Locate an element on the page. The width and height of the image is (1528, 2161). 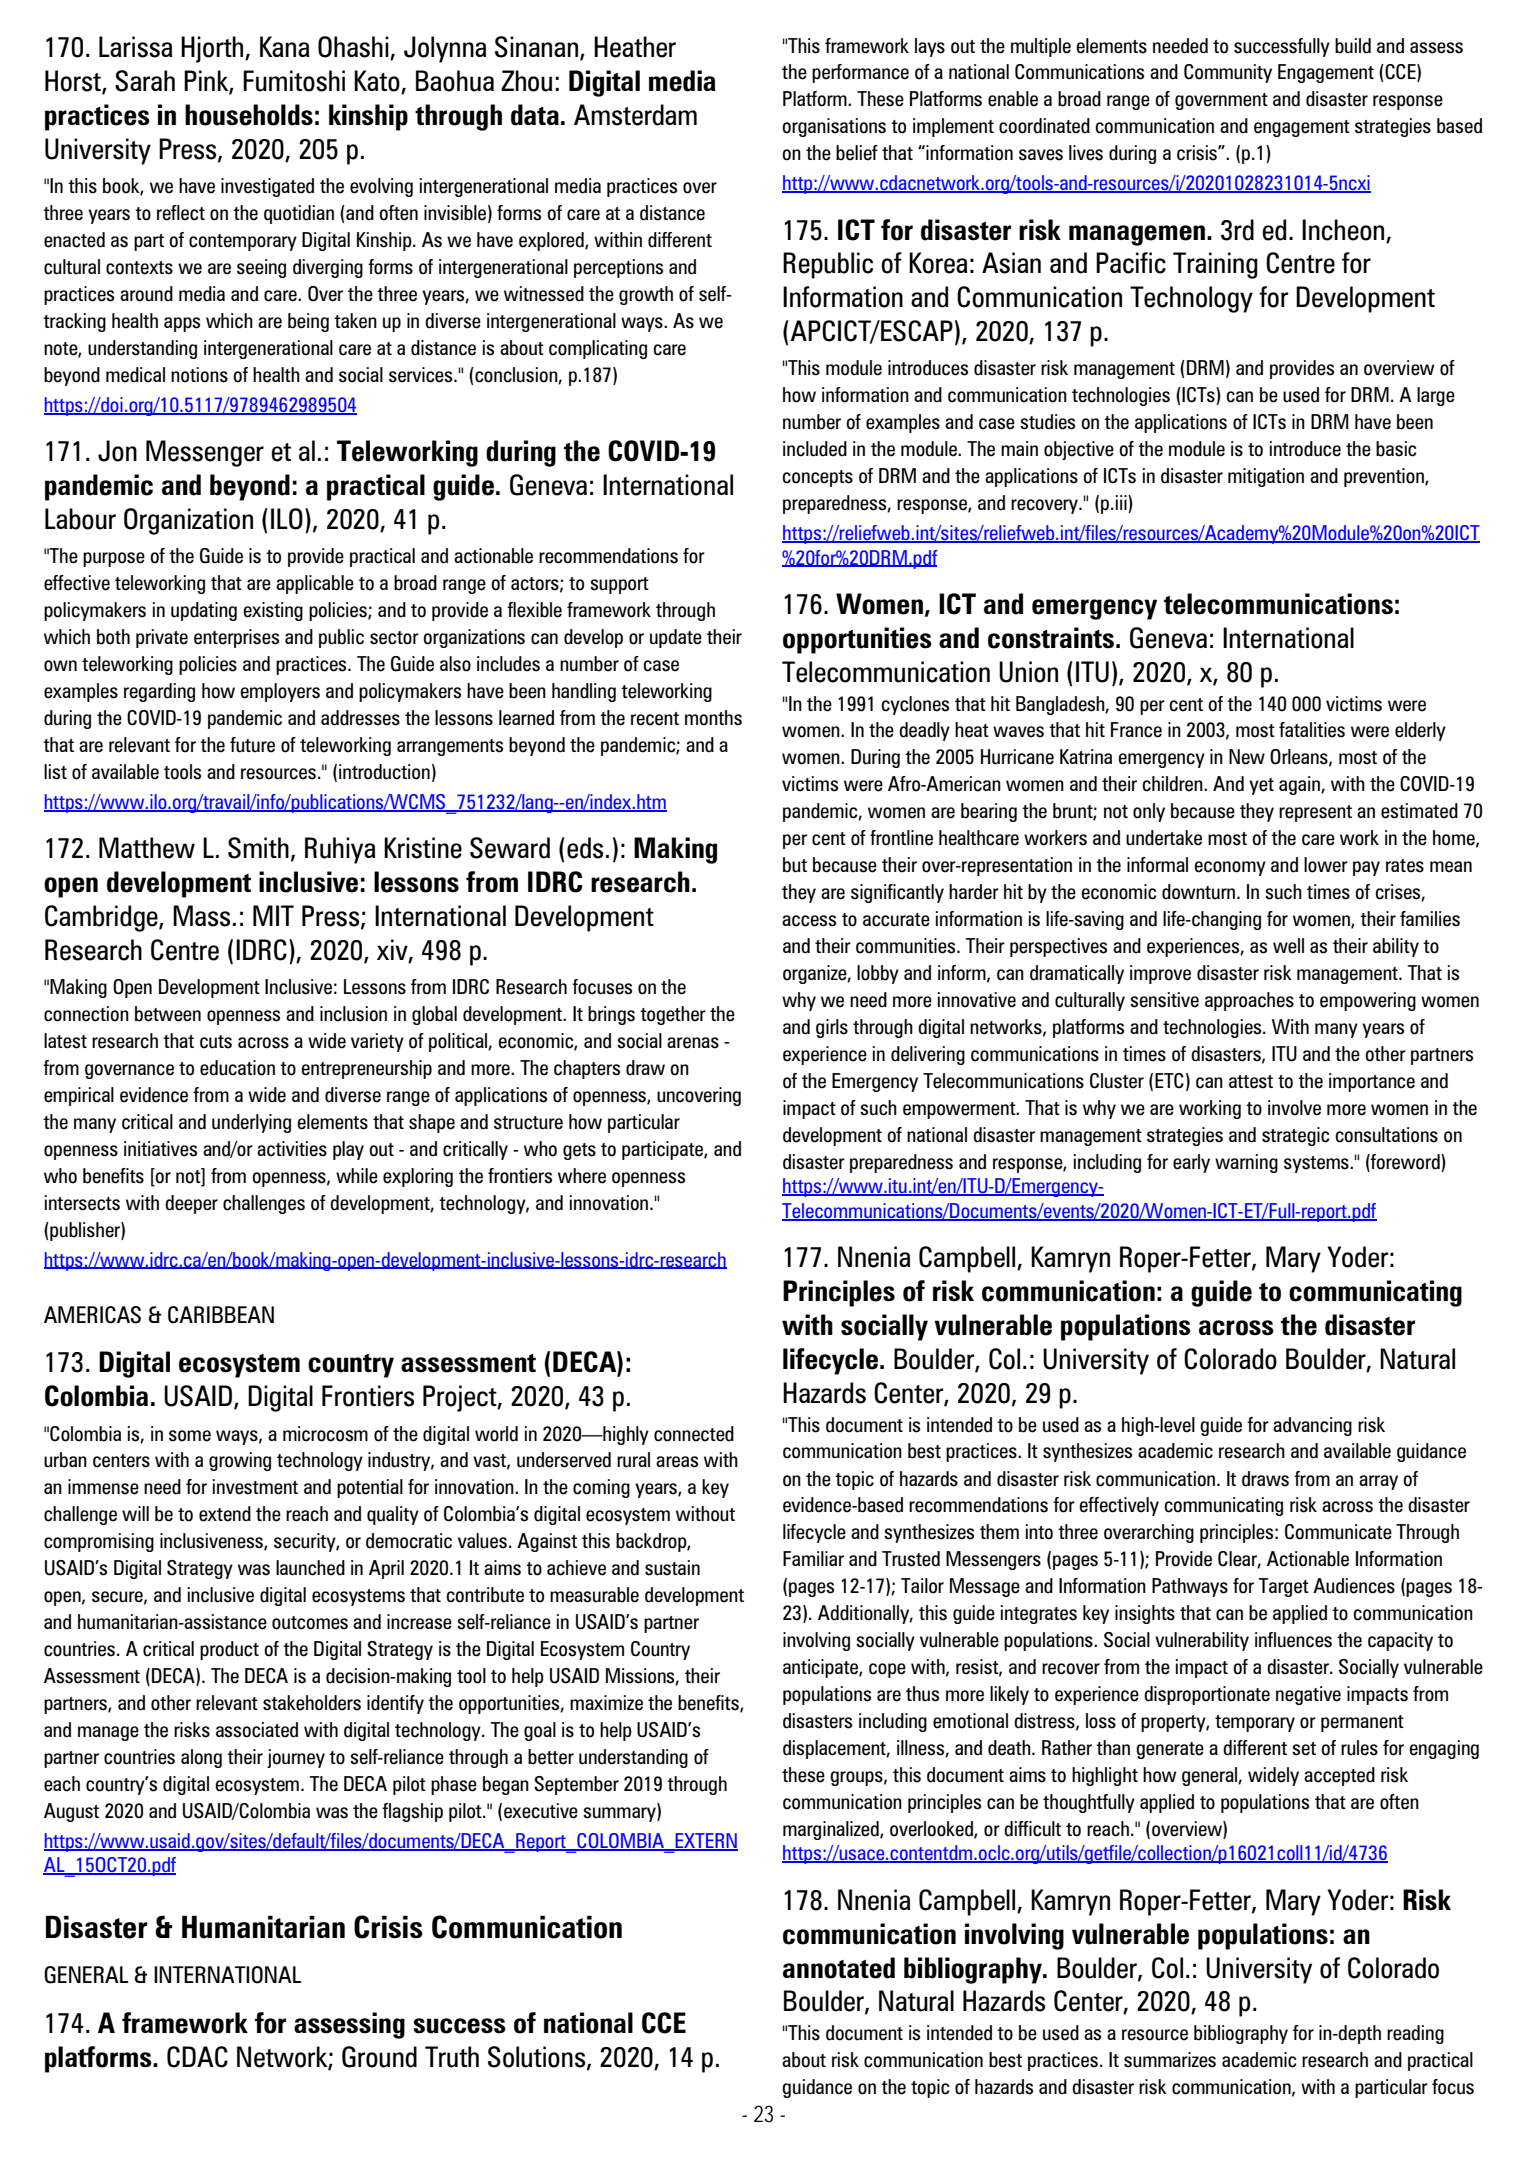
organisations is located at coordinates (834, 127).
